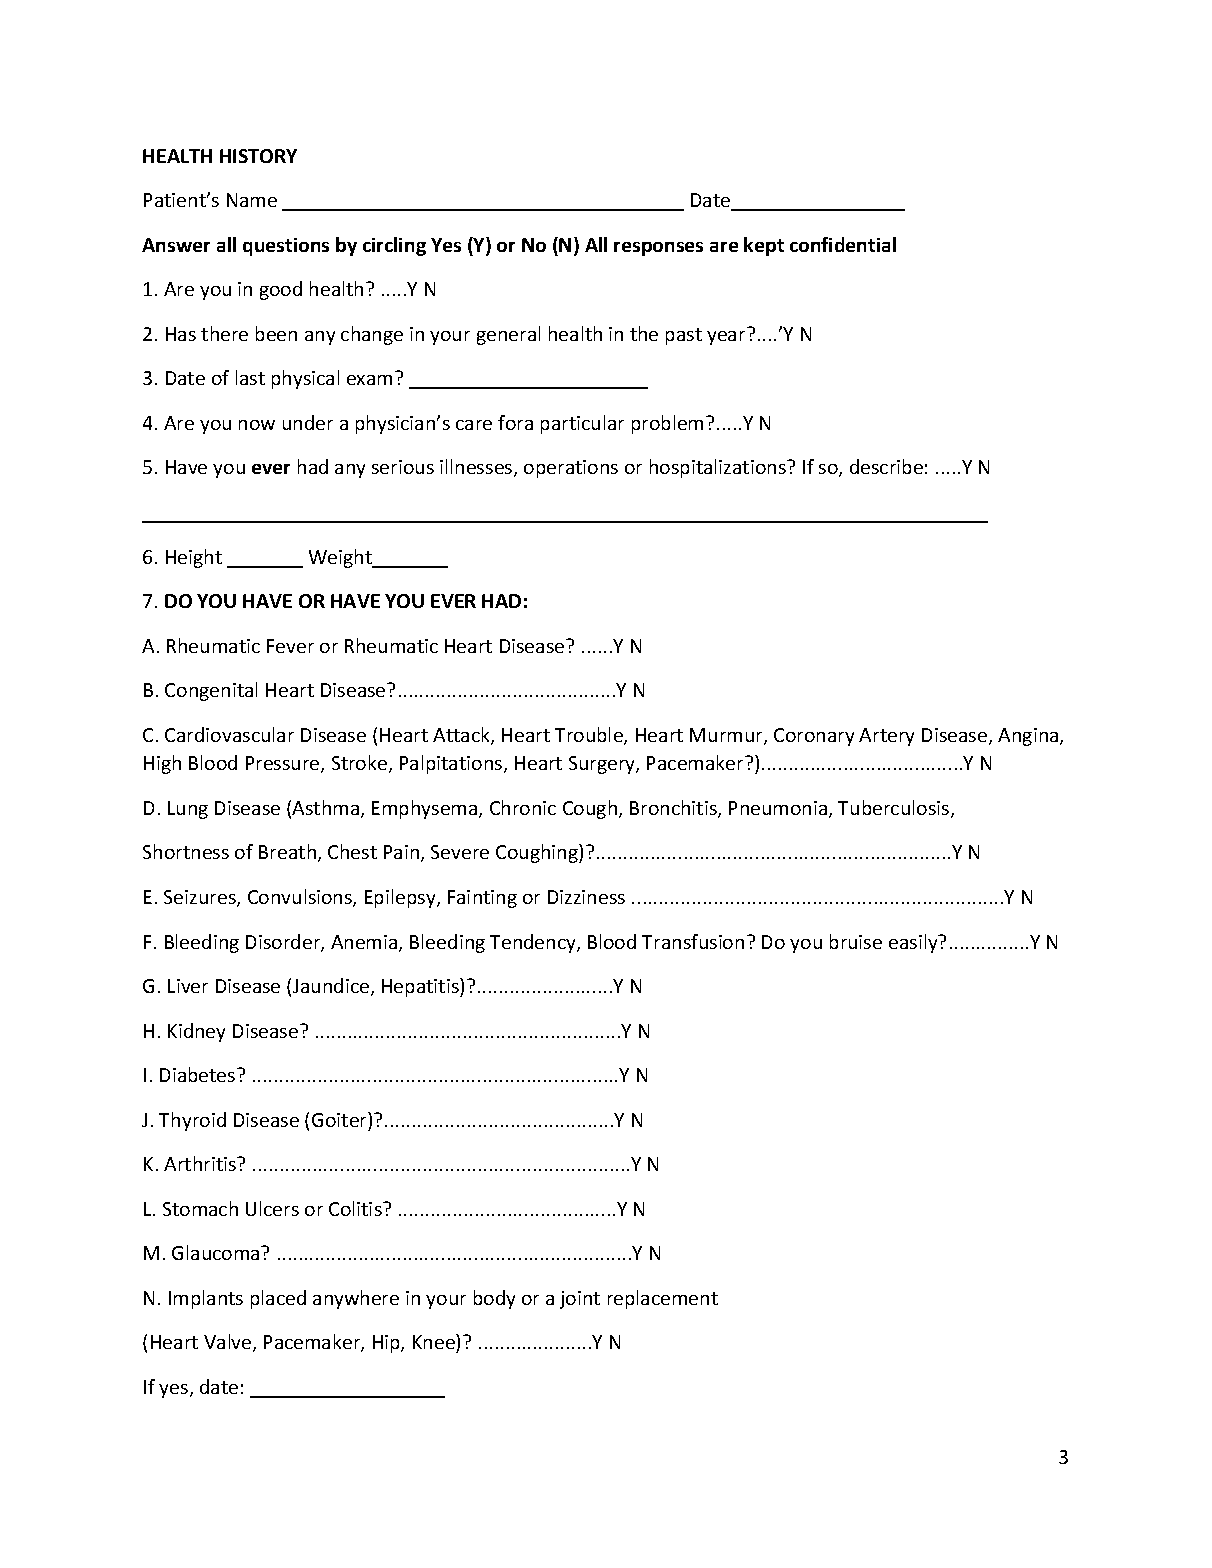  What do you see at coordinates (843, 244) in the screenshot?
I see `confidential` at bounding box center [843, 244].
